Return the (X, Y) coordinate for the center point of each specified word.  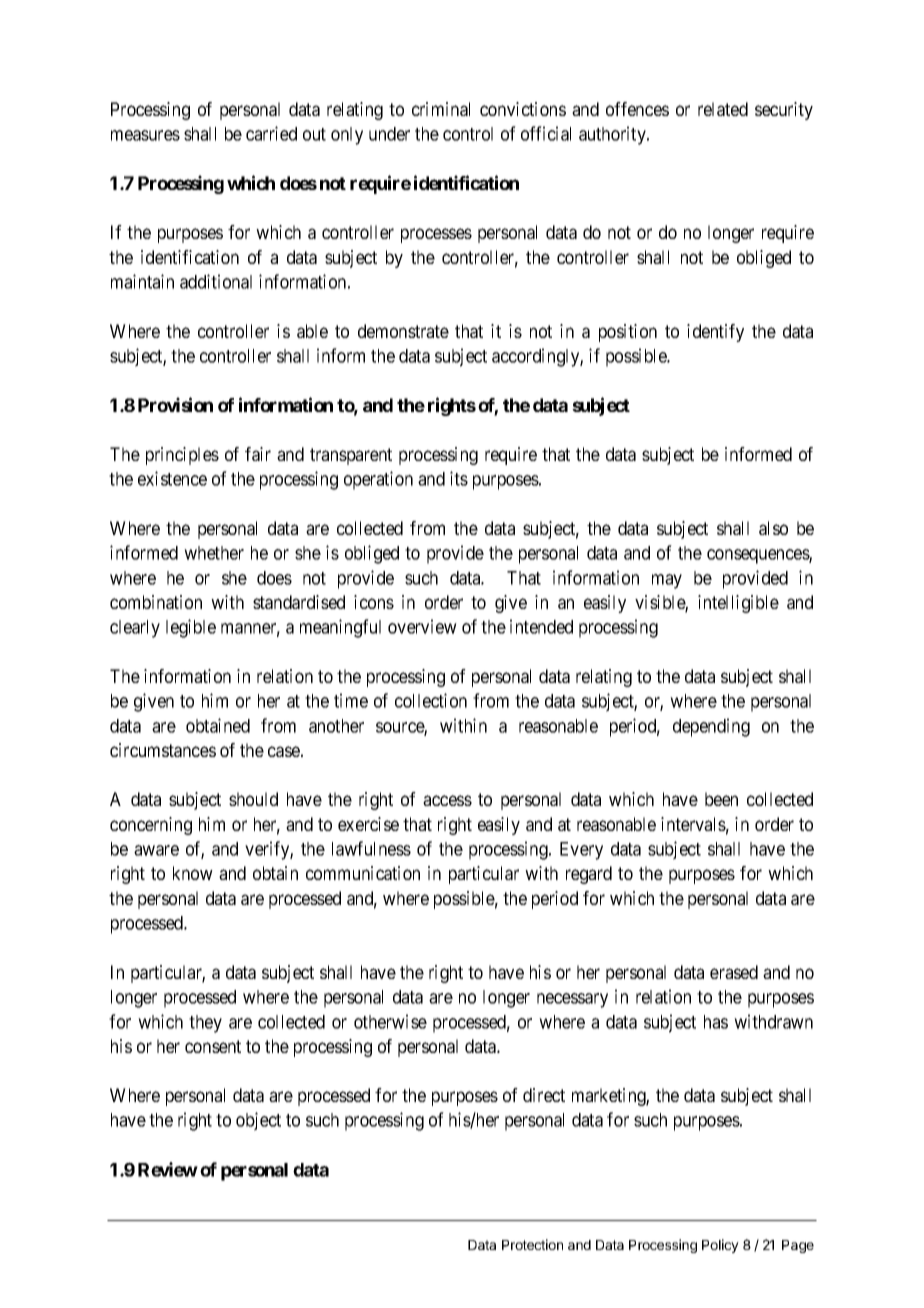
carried (271, 133)
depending (711, 727)
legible (191, 628)
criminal (441, 109)
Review (168, 1169)
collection (431, 700)
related (723, 109)
